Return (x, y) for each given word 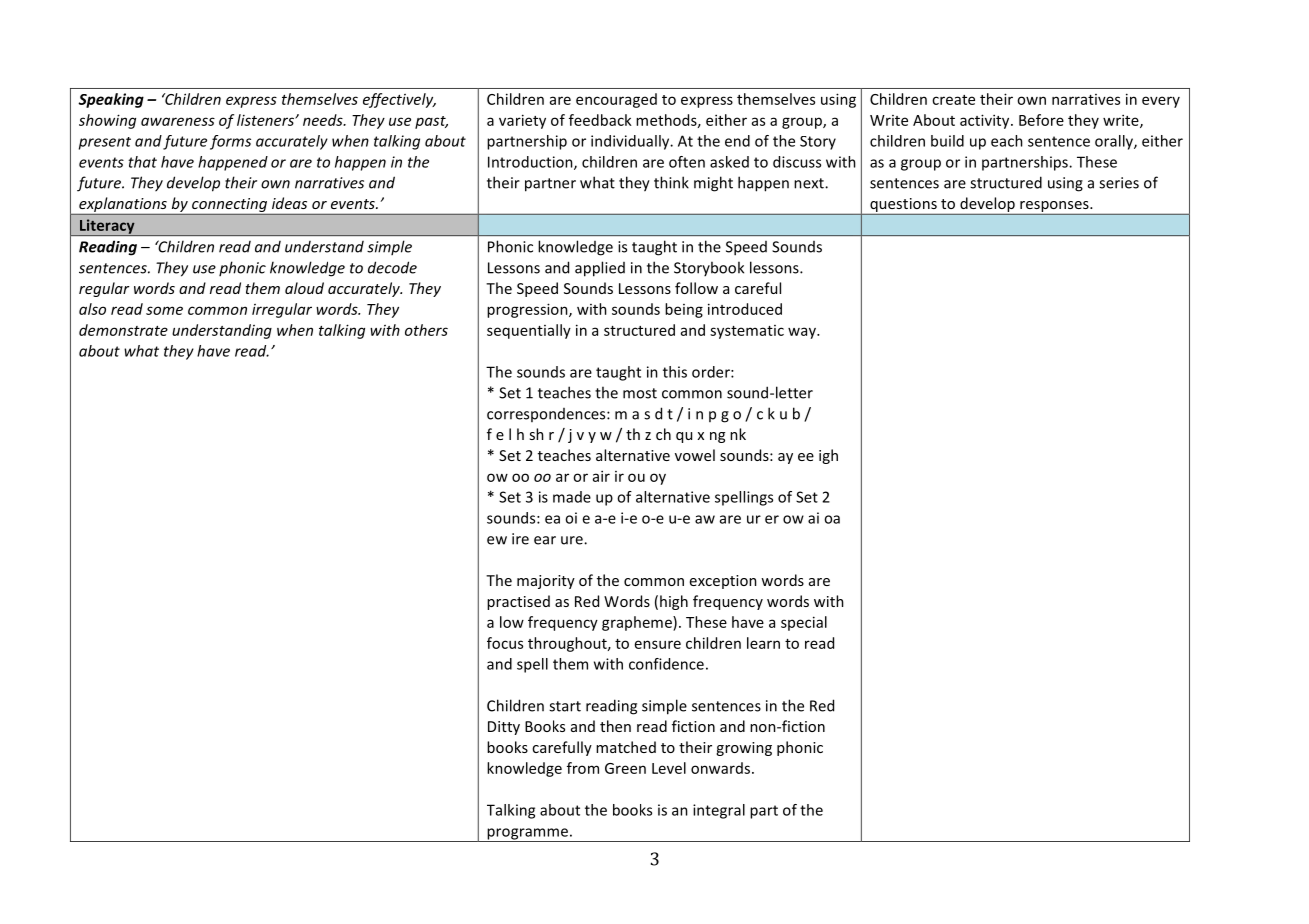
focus (505, 643)
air (601, 476)
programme (527, 835)
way (803, 333)
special (804, 623)
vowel (695, 455)
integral (719, 811)
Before (1041, 120)
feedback (600, 120)
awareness (178, 121)
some (164, 310)
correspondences (547, 415)
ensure (658, 644)
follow (696, 288)
